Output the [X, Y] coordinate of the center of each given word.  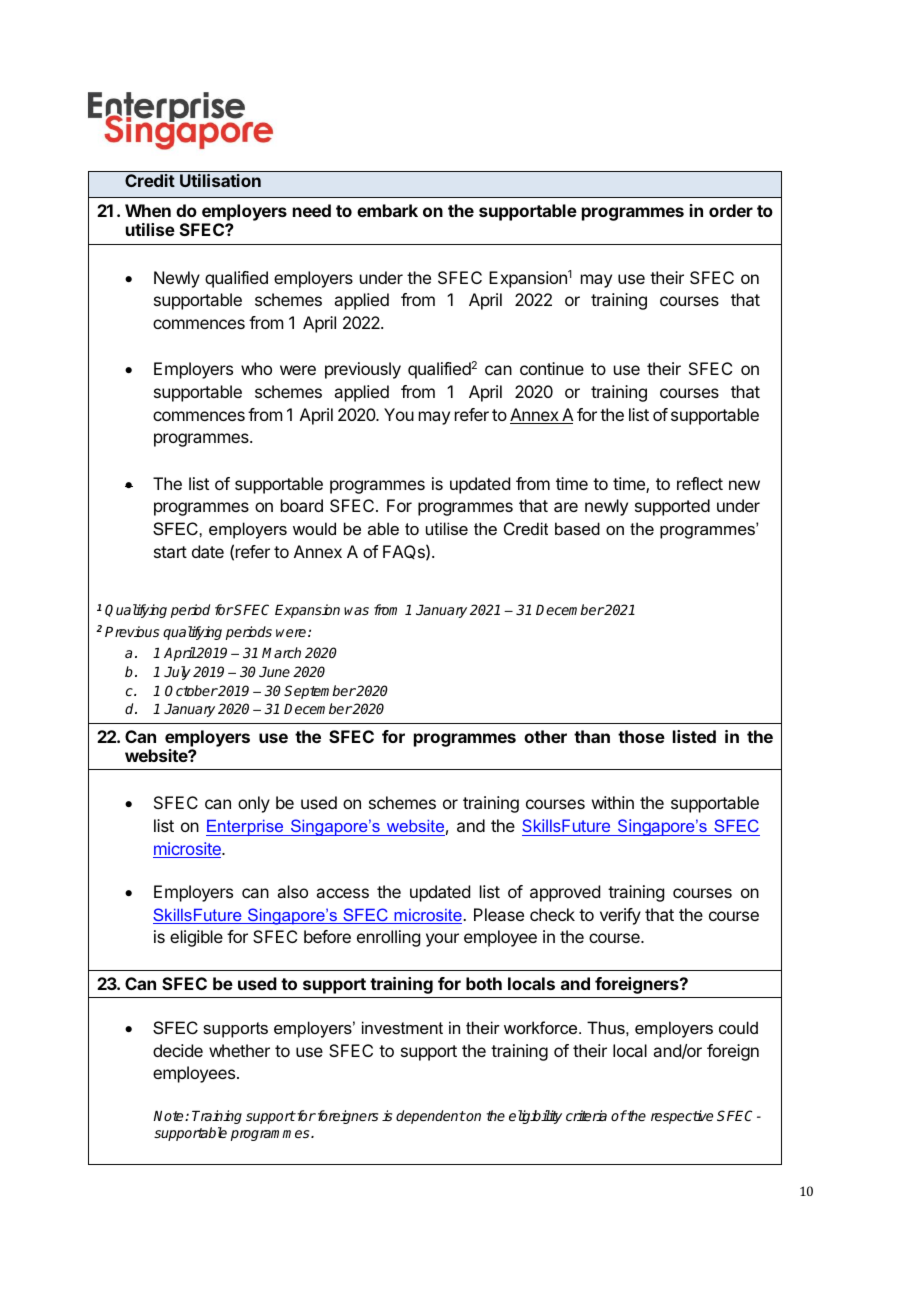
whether [239, 1050]
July [177, 673]
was [356, 611]
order [731, 210]
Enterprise [246, 828]
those [641, 736]
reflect [700, 483]
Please [499, 914]
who [256, 368]
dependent [431, 1117]
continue [552, 368]
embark [387, 210]
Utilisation [220, 180]
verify [620, 916]
